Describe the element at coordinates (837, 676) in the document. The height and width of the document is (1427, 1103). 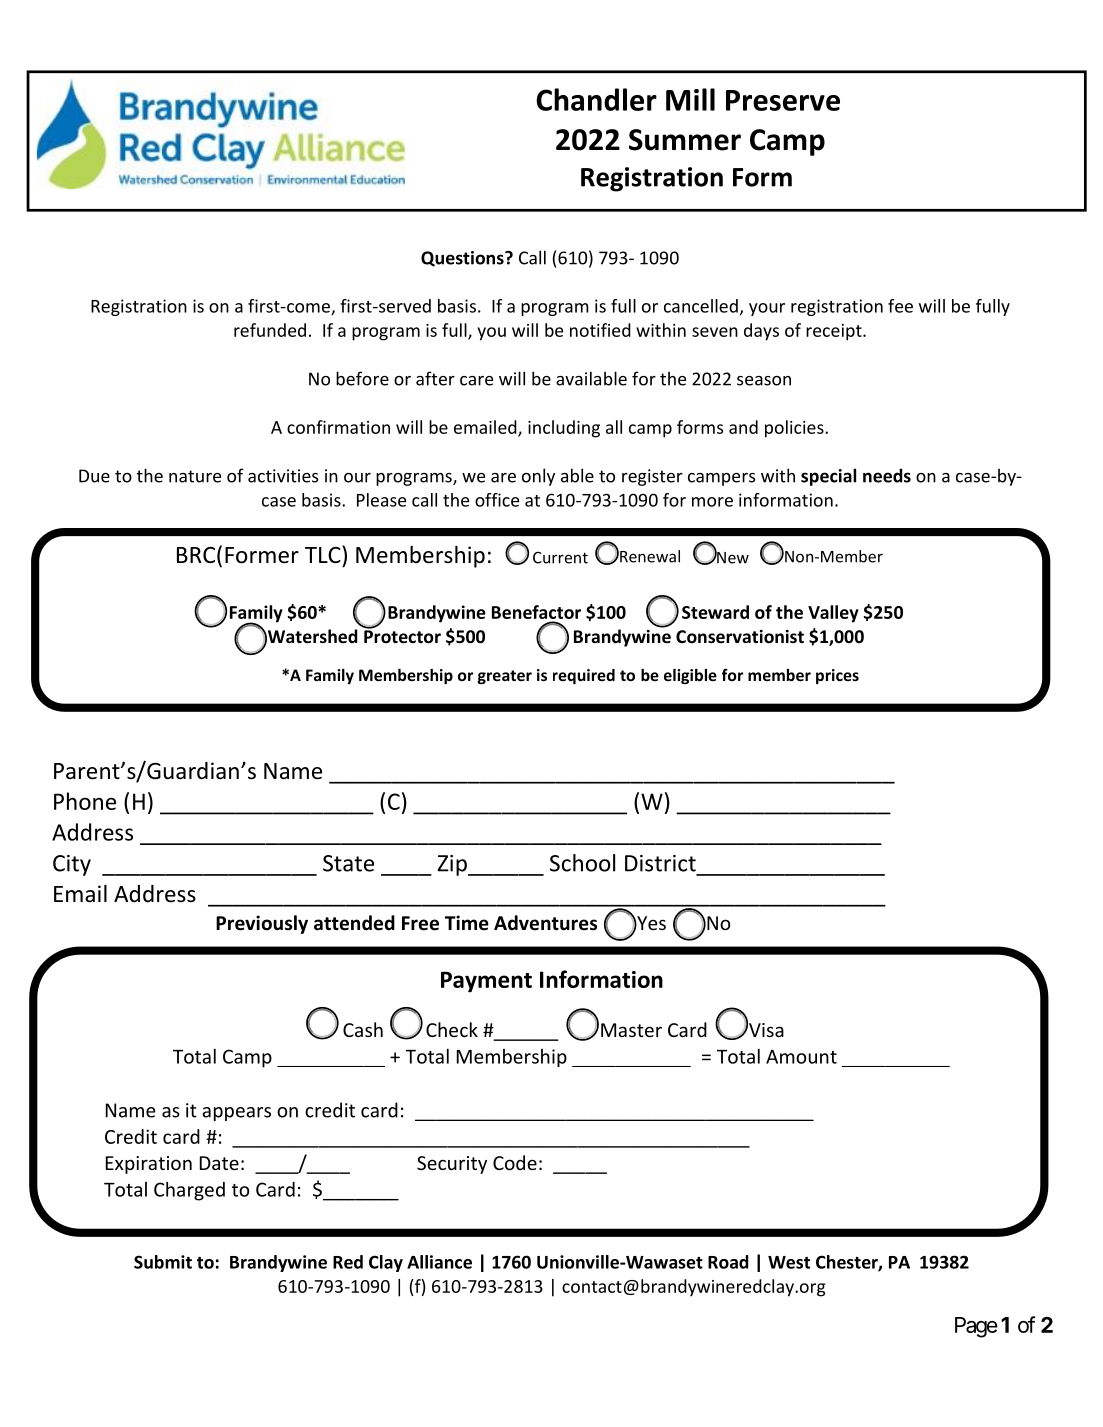
I see `prices` at that location.
